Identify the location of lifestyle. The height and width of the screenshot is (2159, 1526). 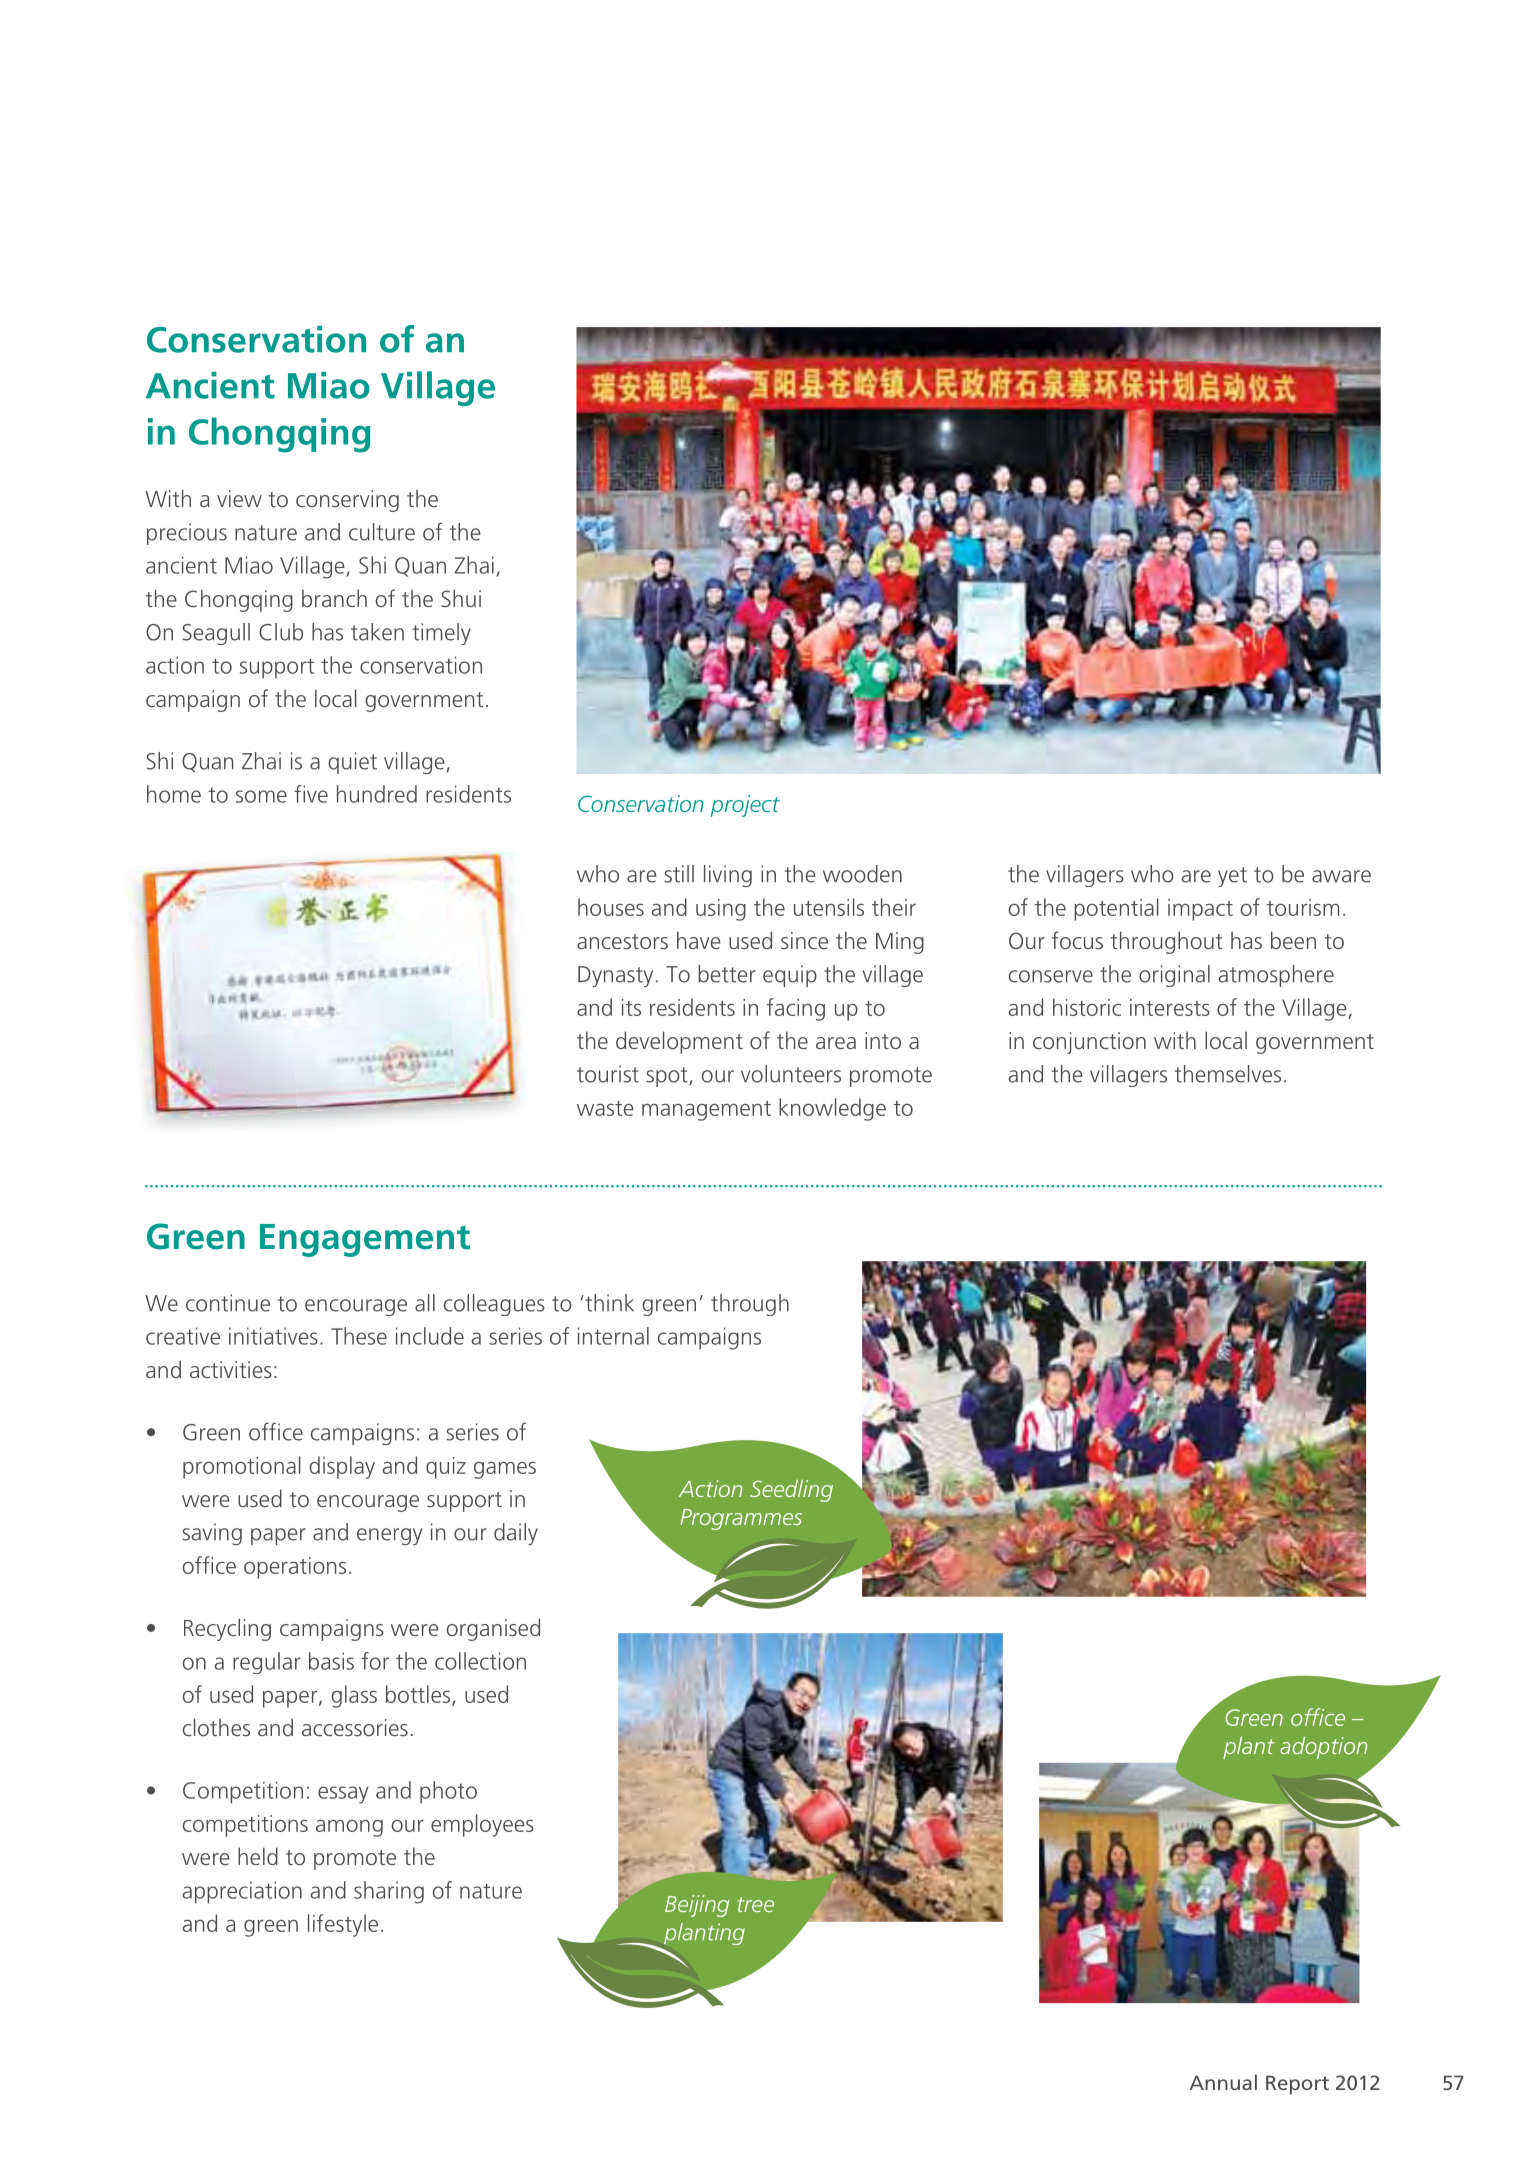
(343, 1925).
